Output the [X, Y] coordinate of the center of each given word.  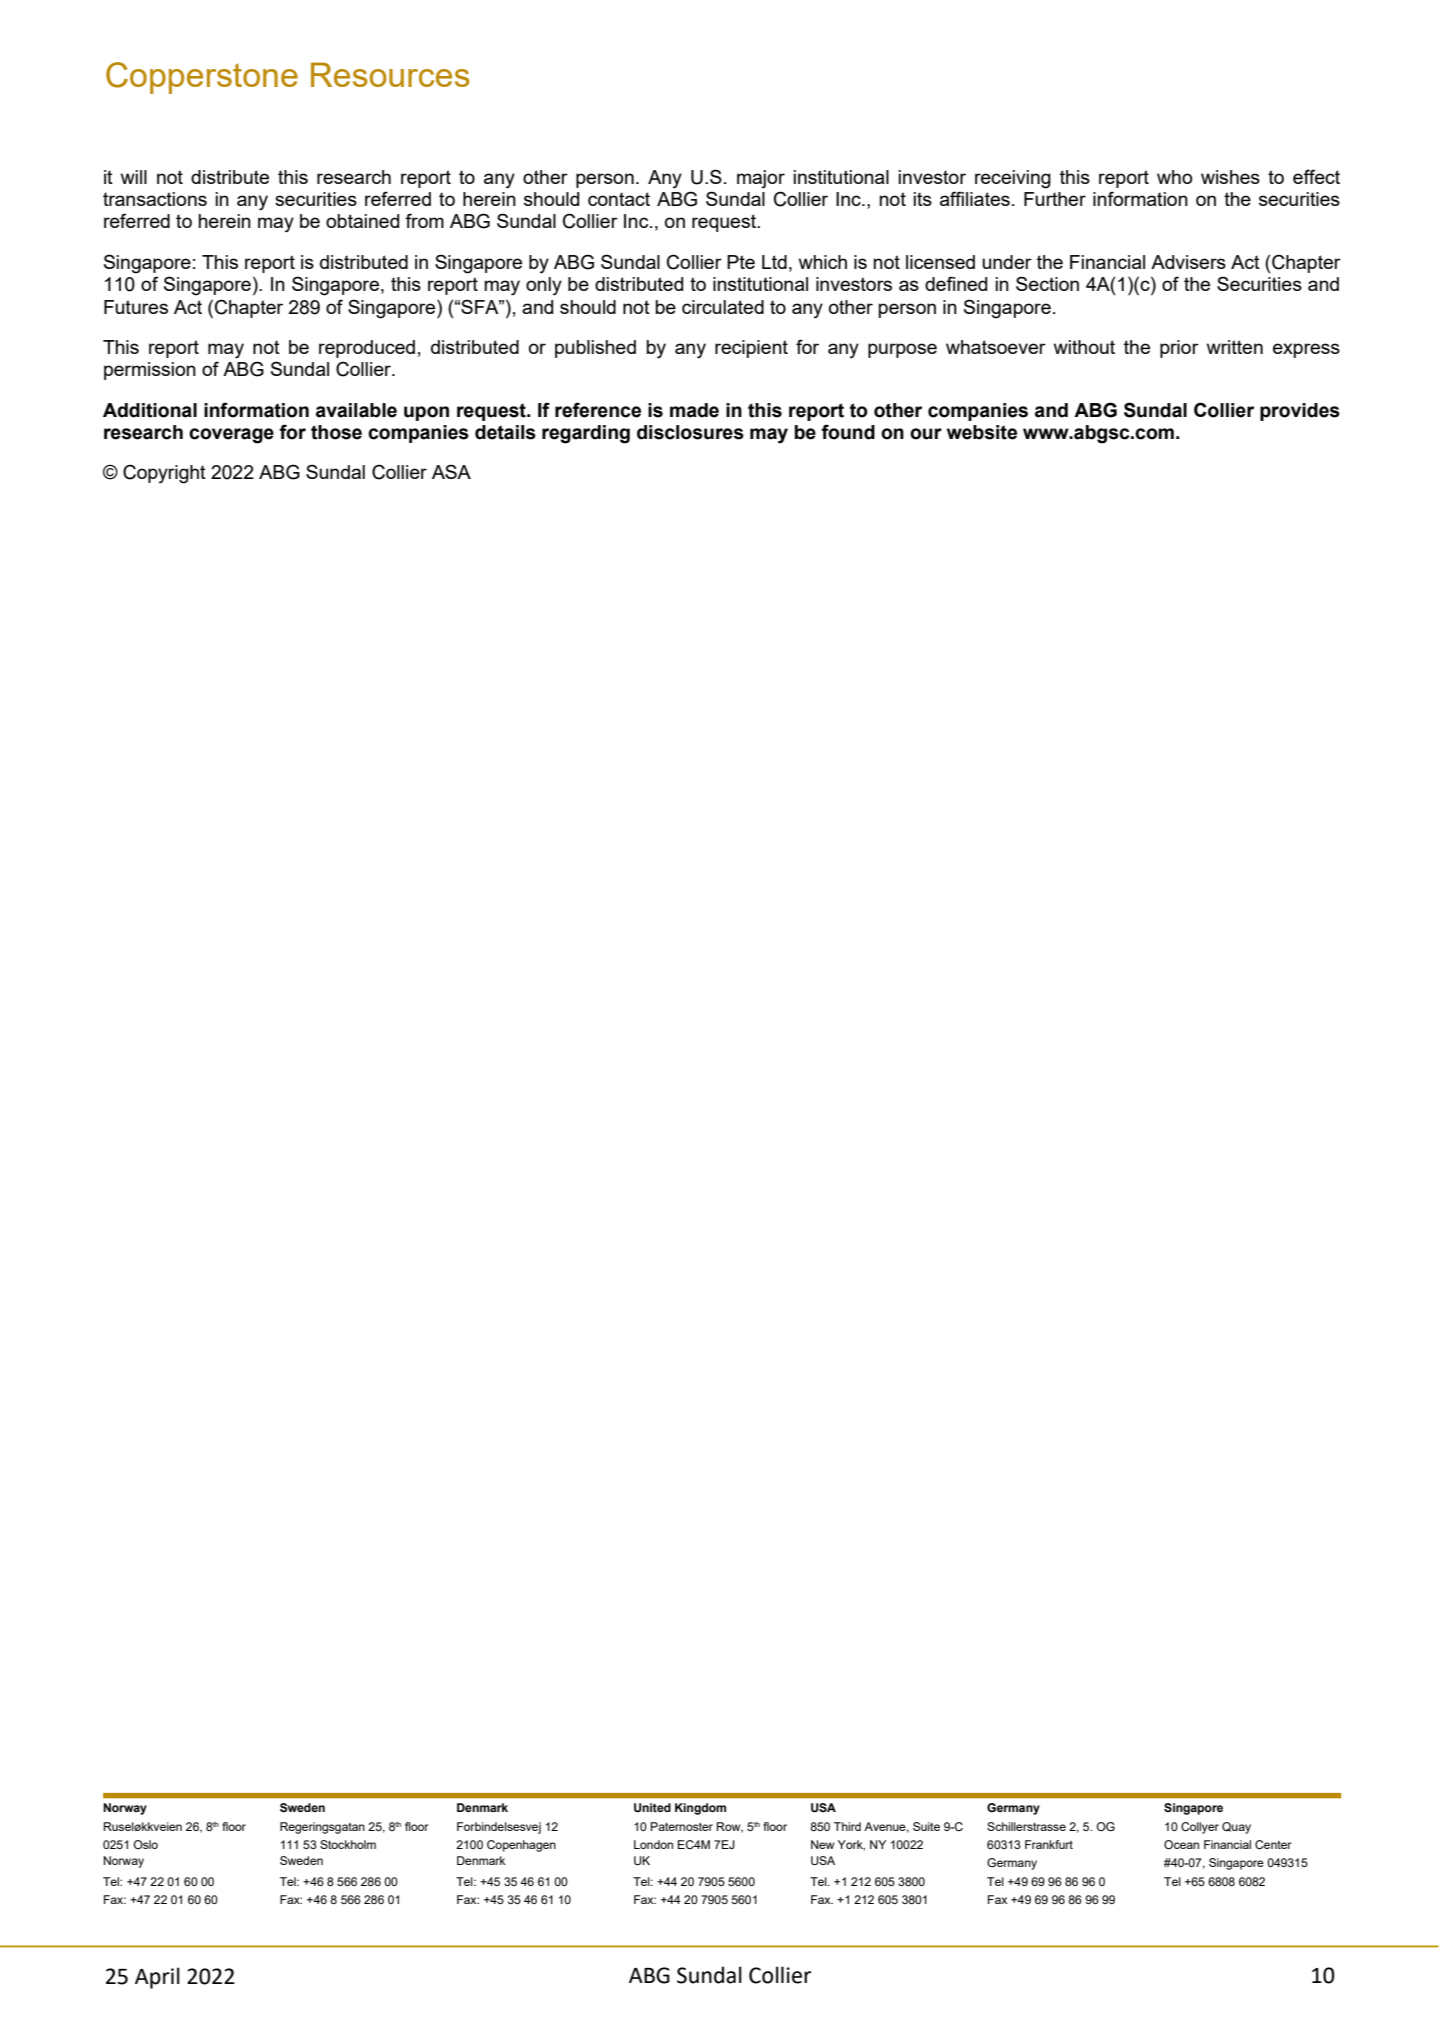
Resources [390, 74]
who [1174, 177]
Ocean [1181, 1844]
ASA [451, 471]
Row [730, 1827]
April [157, 1978]
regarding [586, 434]
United [652, 1808]
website [982, 432]
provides [1300, 412]
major [761, 179]
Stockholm [348, 1844]
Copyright [164, 474]
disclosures [690, 432]
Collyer [1200, 1828]
